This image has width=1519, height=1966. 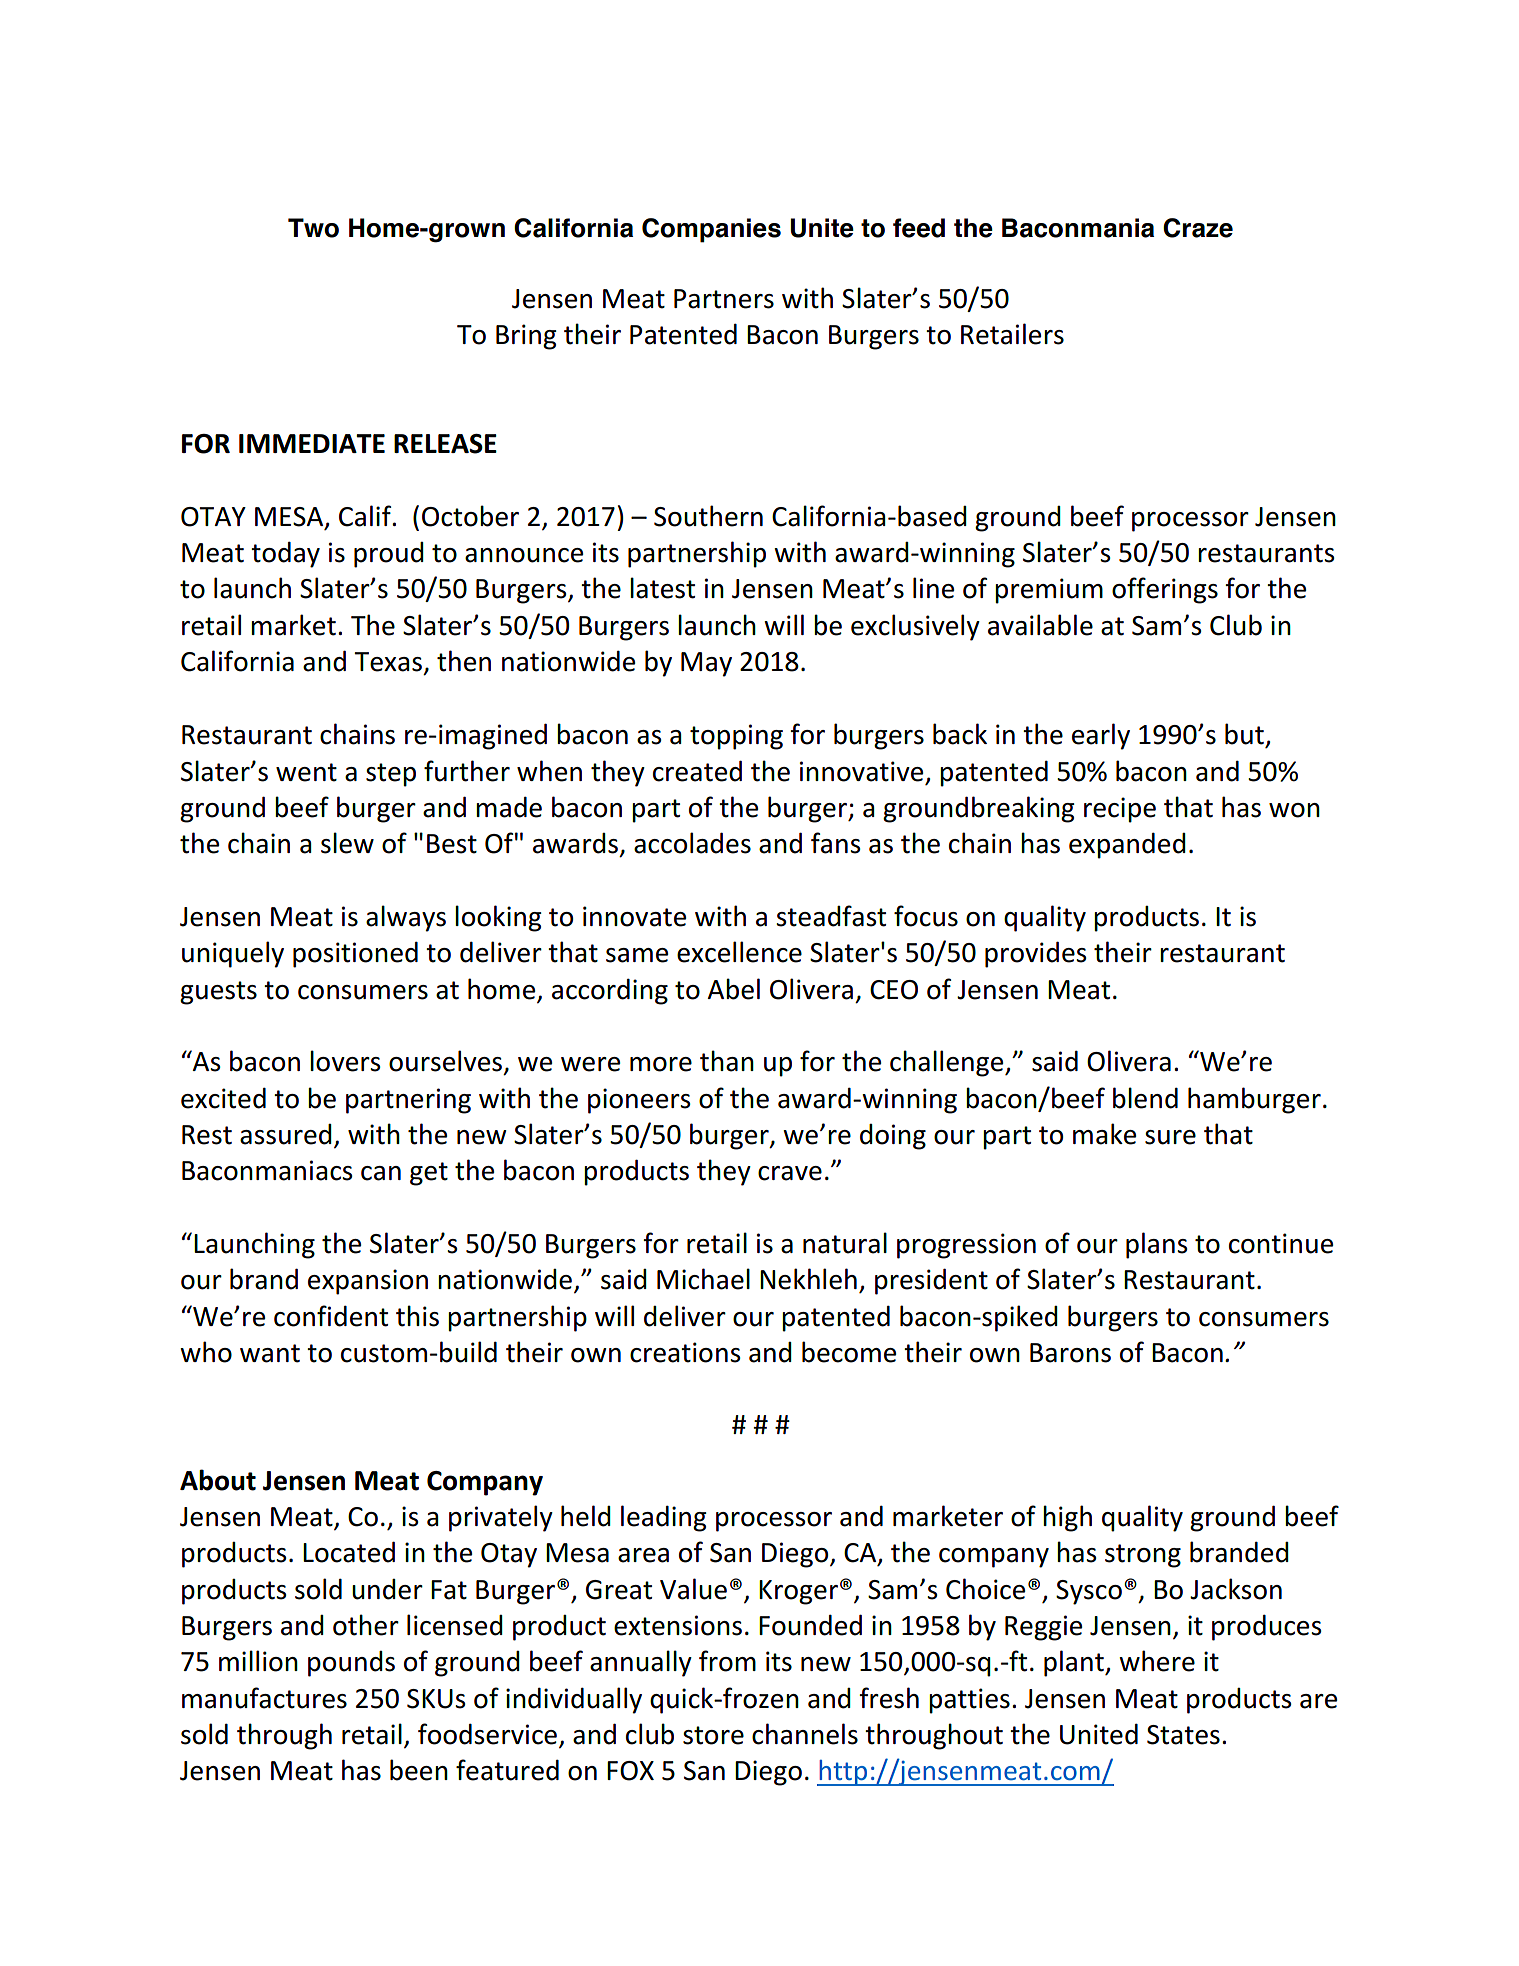 What do you see at coordinates (1198, 228) in the image?
I see `Craze` at bounding box center [1198, 228].
